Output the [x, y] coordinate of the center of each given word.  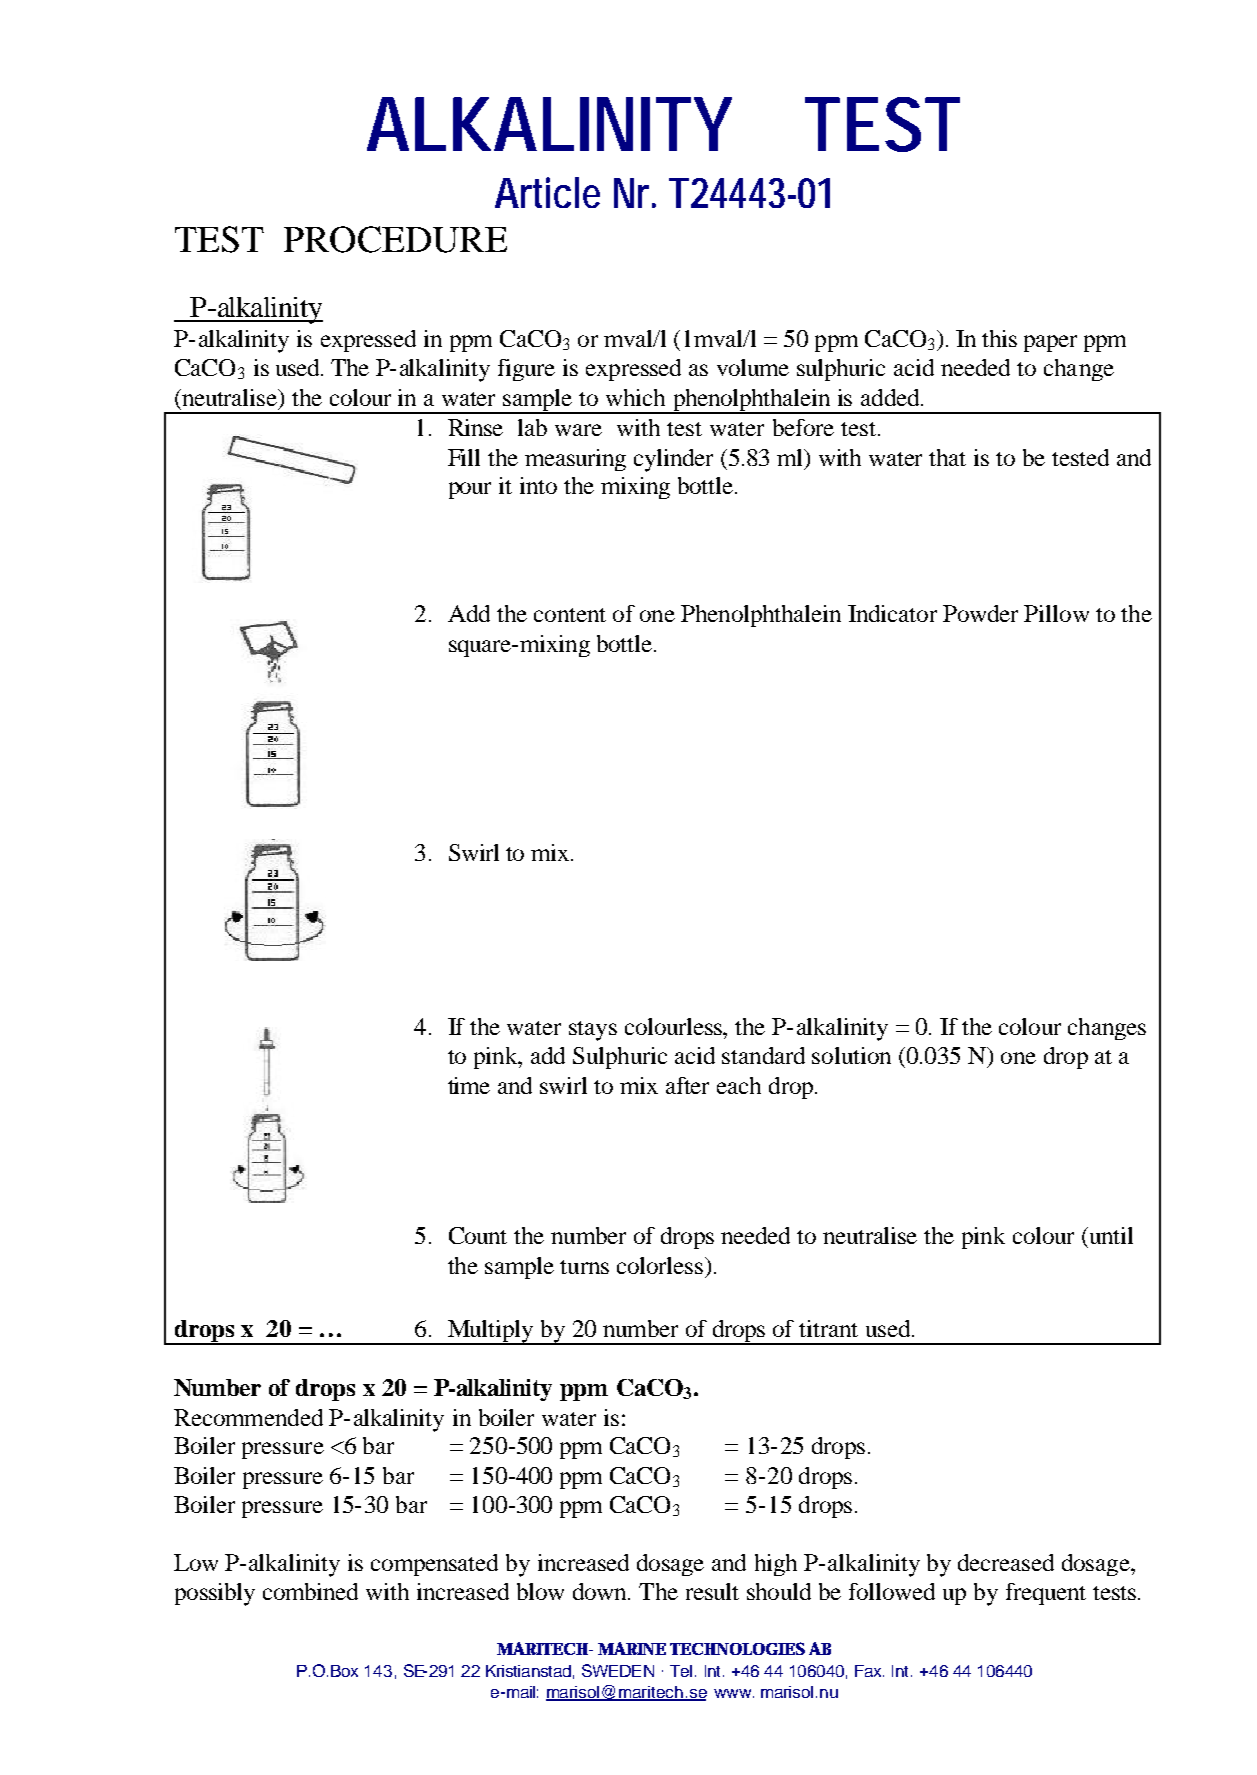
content [570, 615]
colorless [661, 1265]
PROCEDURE [395, 239]
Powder [980, 613]
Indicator [892, 613]
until [1110, 1235]
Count [478, 1235]
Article [547, 192]
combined [310, 1591]
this [999, 338]
